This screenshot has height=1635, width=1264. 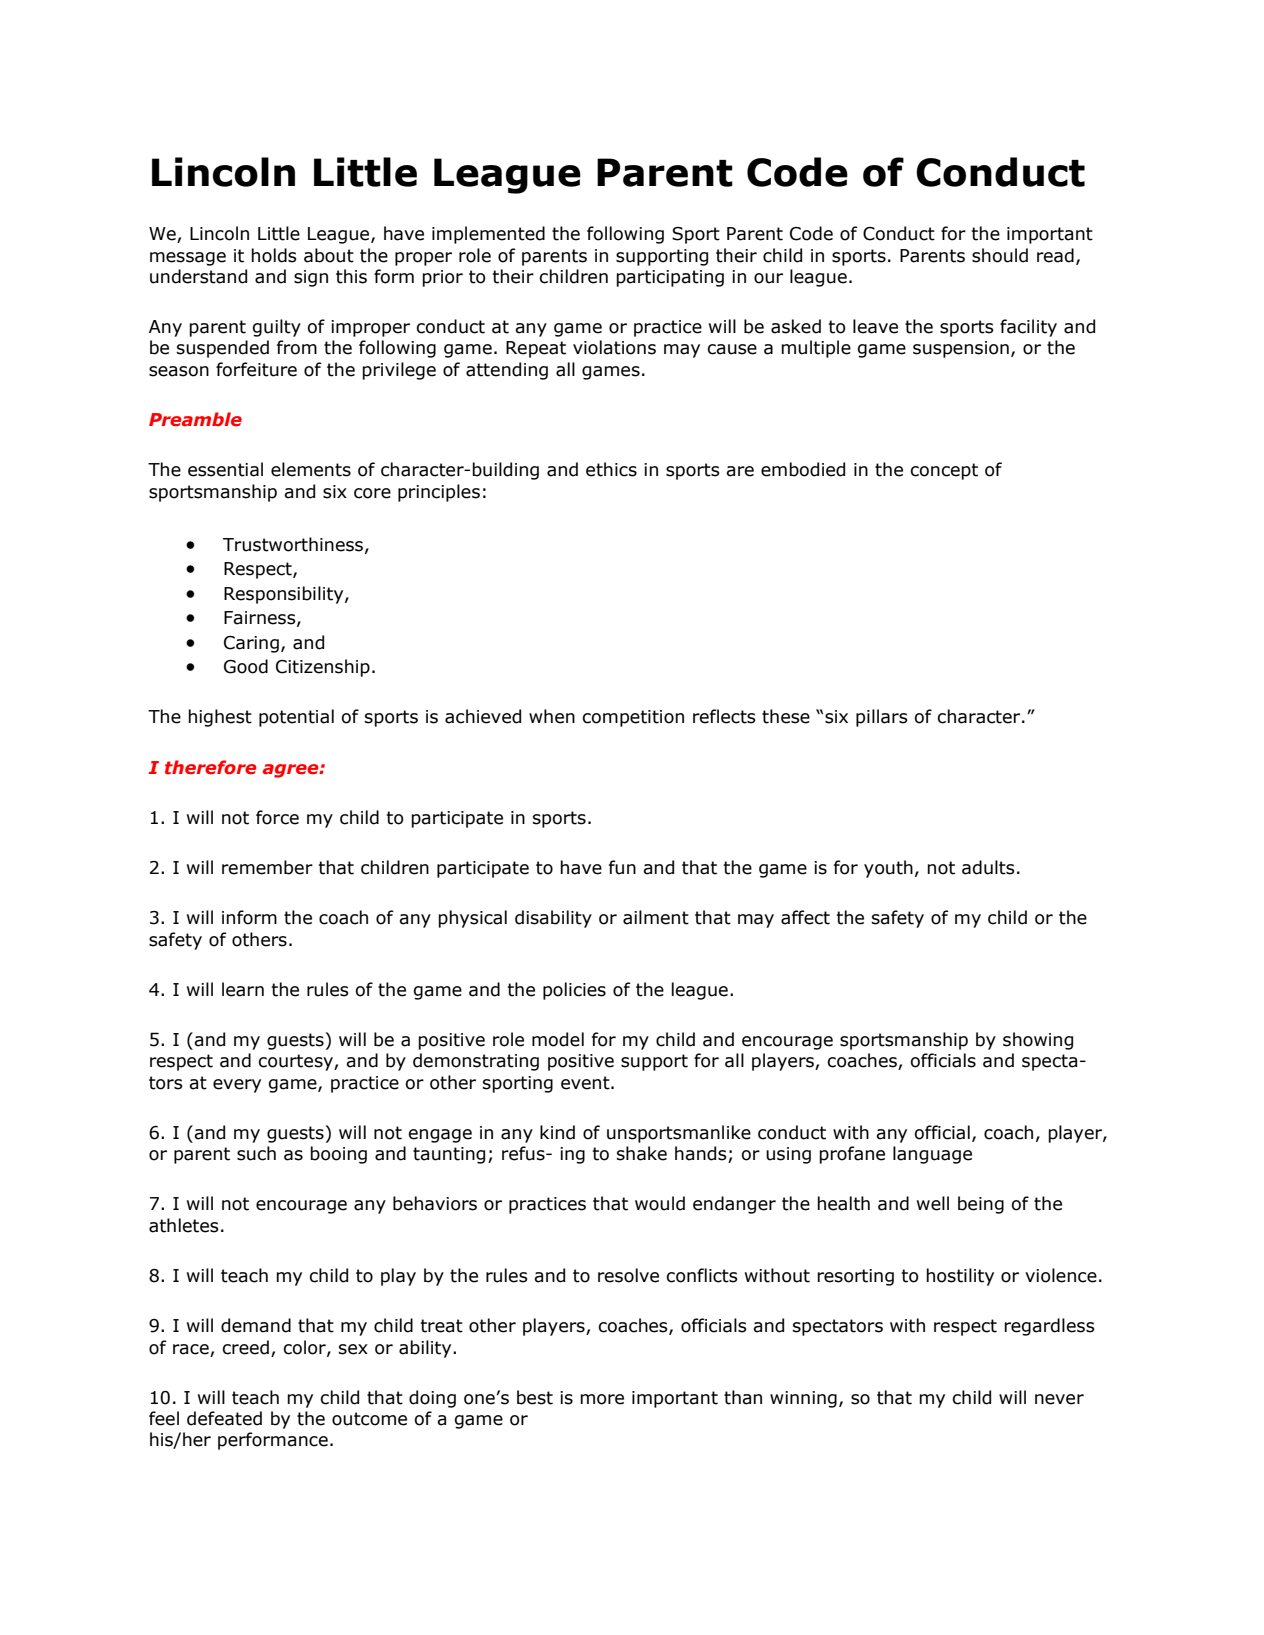 What do you see at coordinates (1000, 255) in the screenshot?
I see `should` at bounding box center [1000, 255].
